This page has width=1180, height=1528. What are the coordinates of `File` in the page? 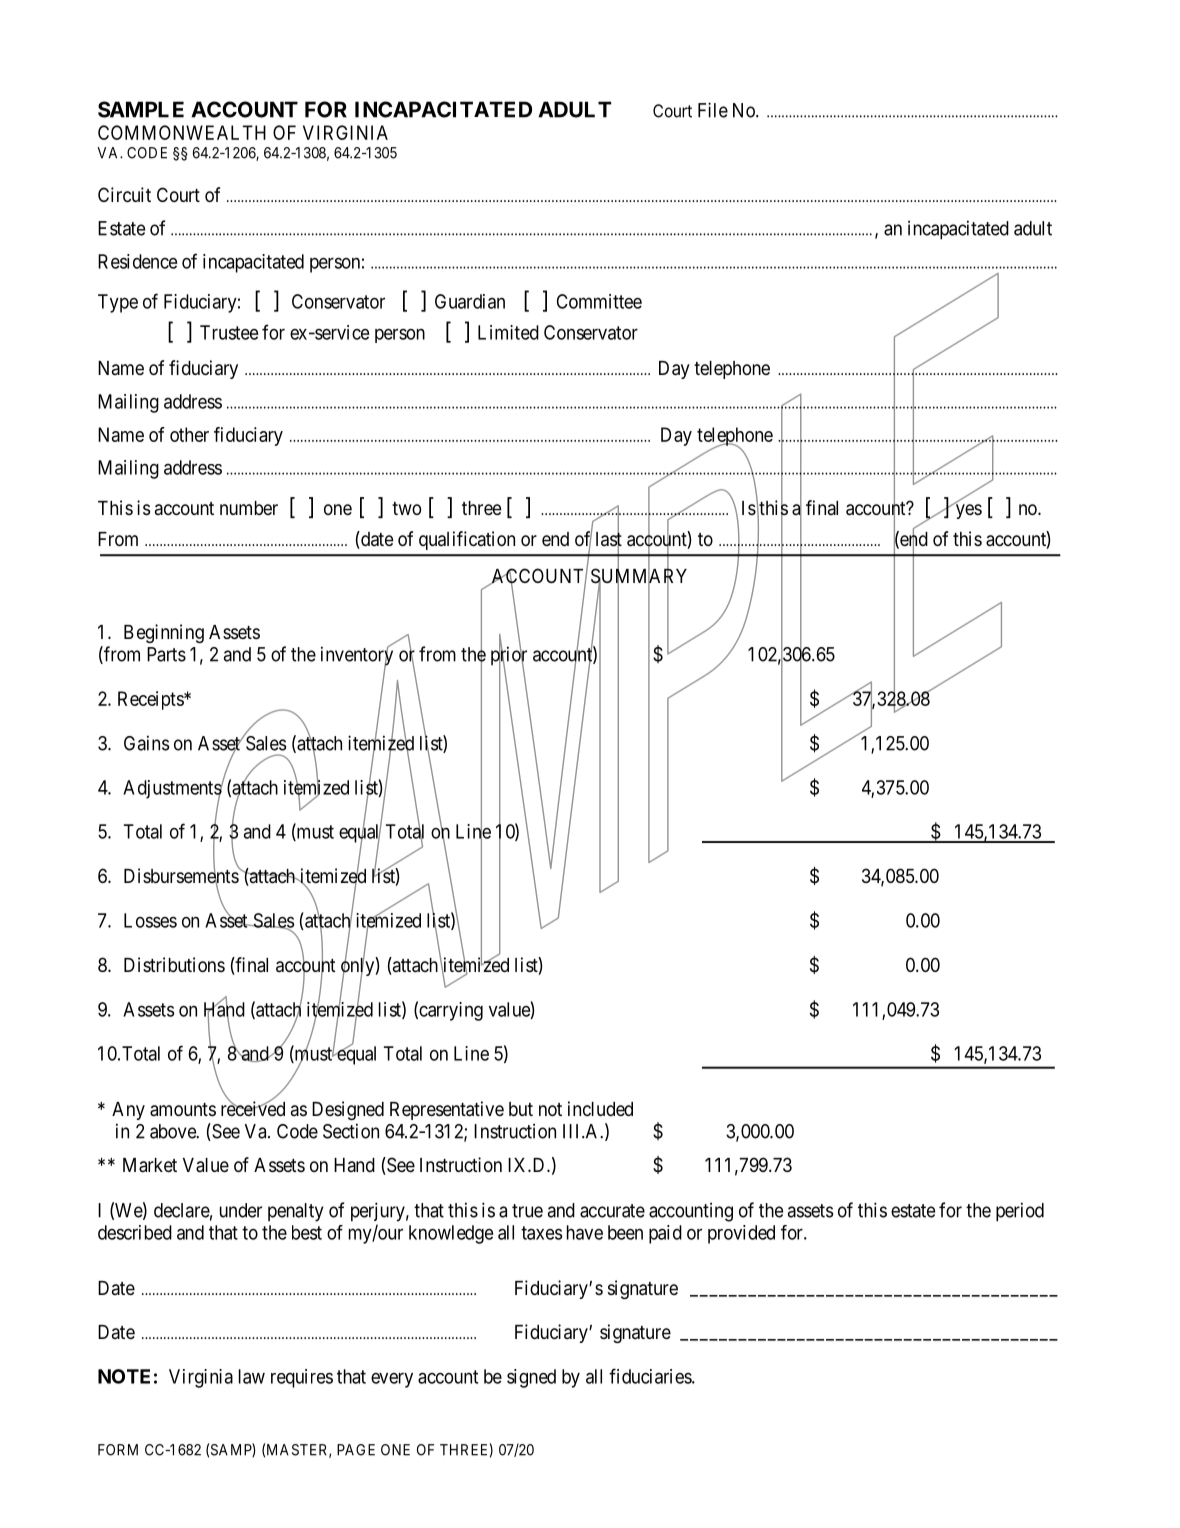 It's located at (713, 110).
